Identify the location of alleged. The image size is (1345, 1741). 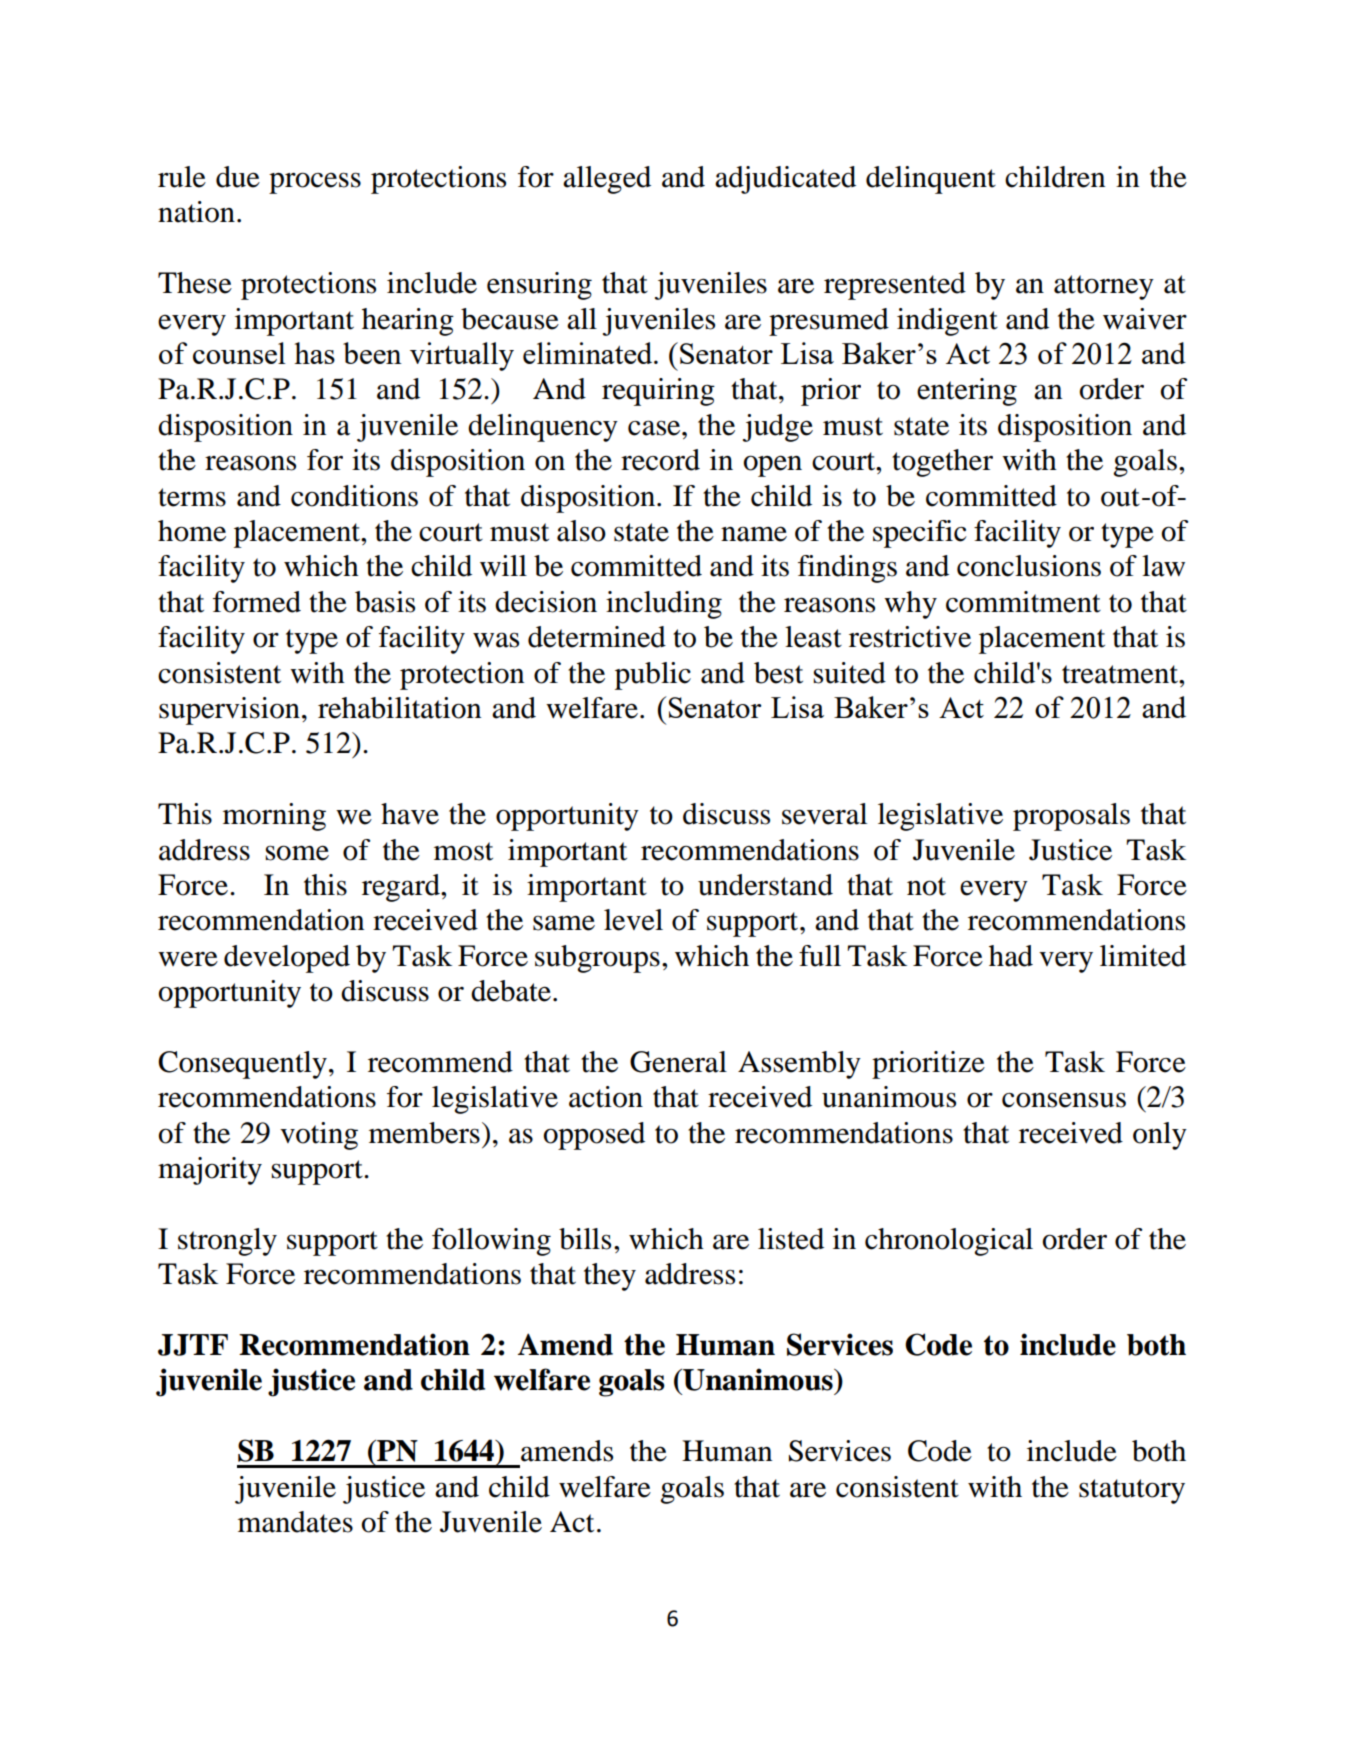
(607, 180).
